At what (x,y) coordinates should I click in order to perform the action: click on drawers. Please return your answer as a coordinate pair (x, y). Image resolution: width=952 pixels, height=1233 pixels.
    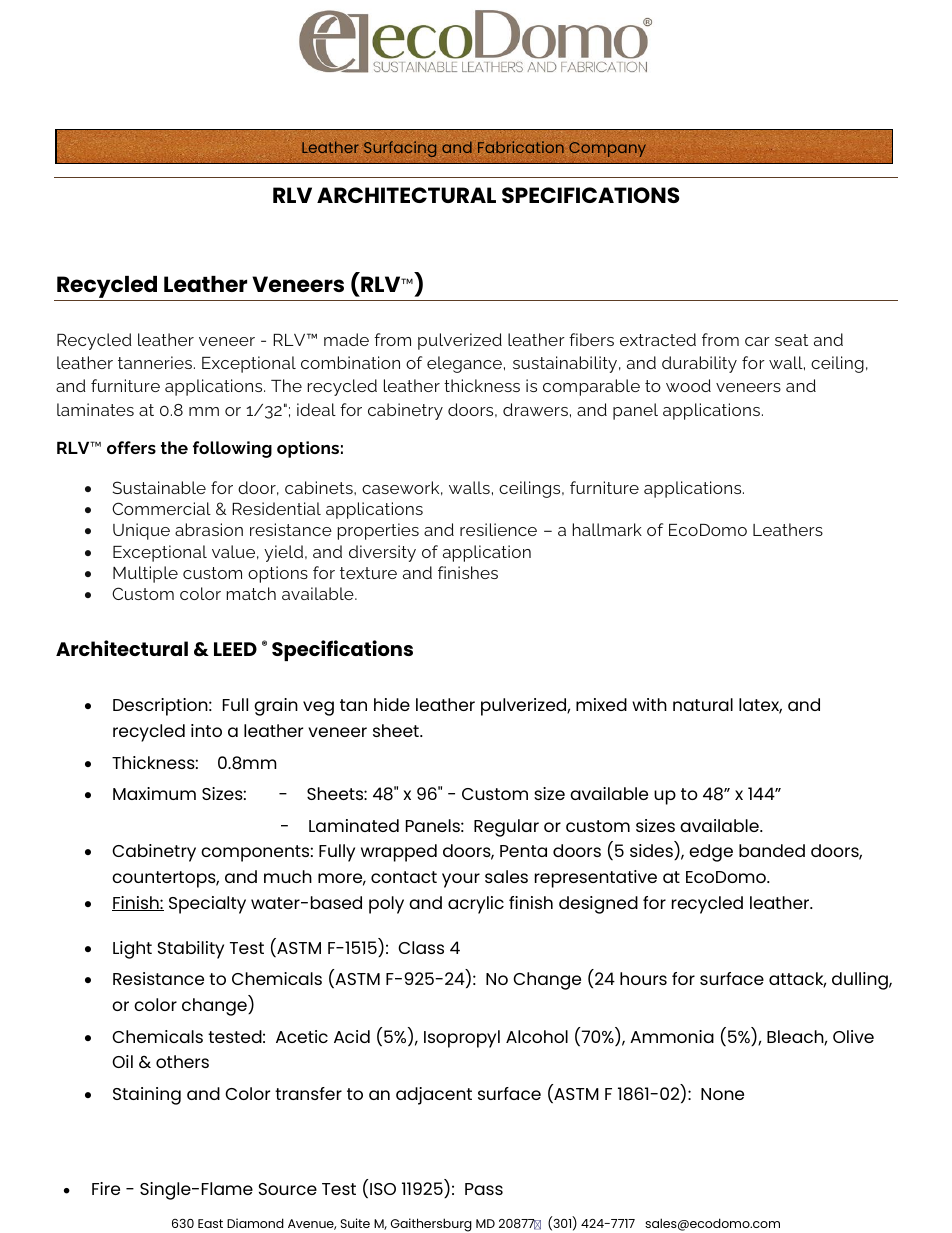
    Looking at the image, I should click on (535, 409).
